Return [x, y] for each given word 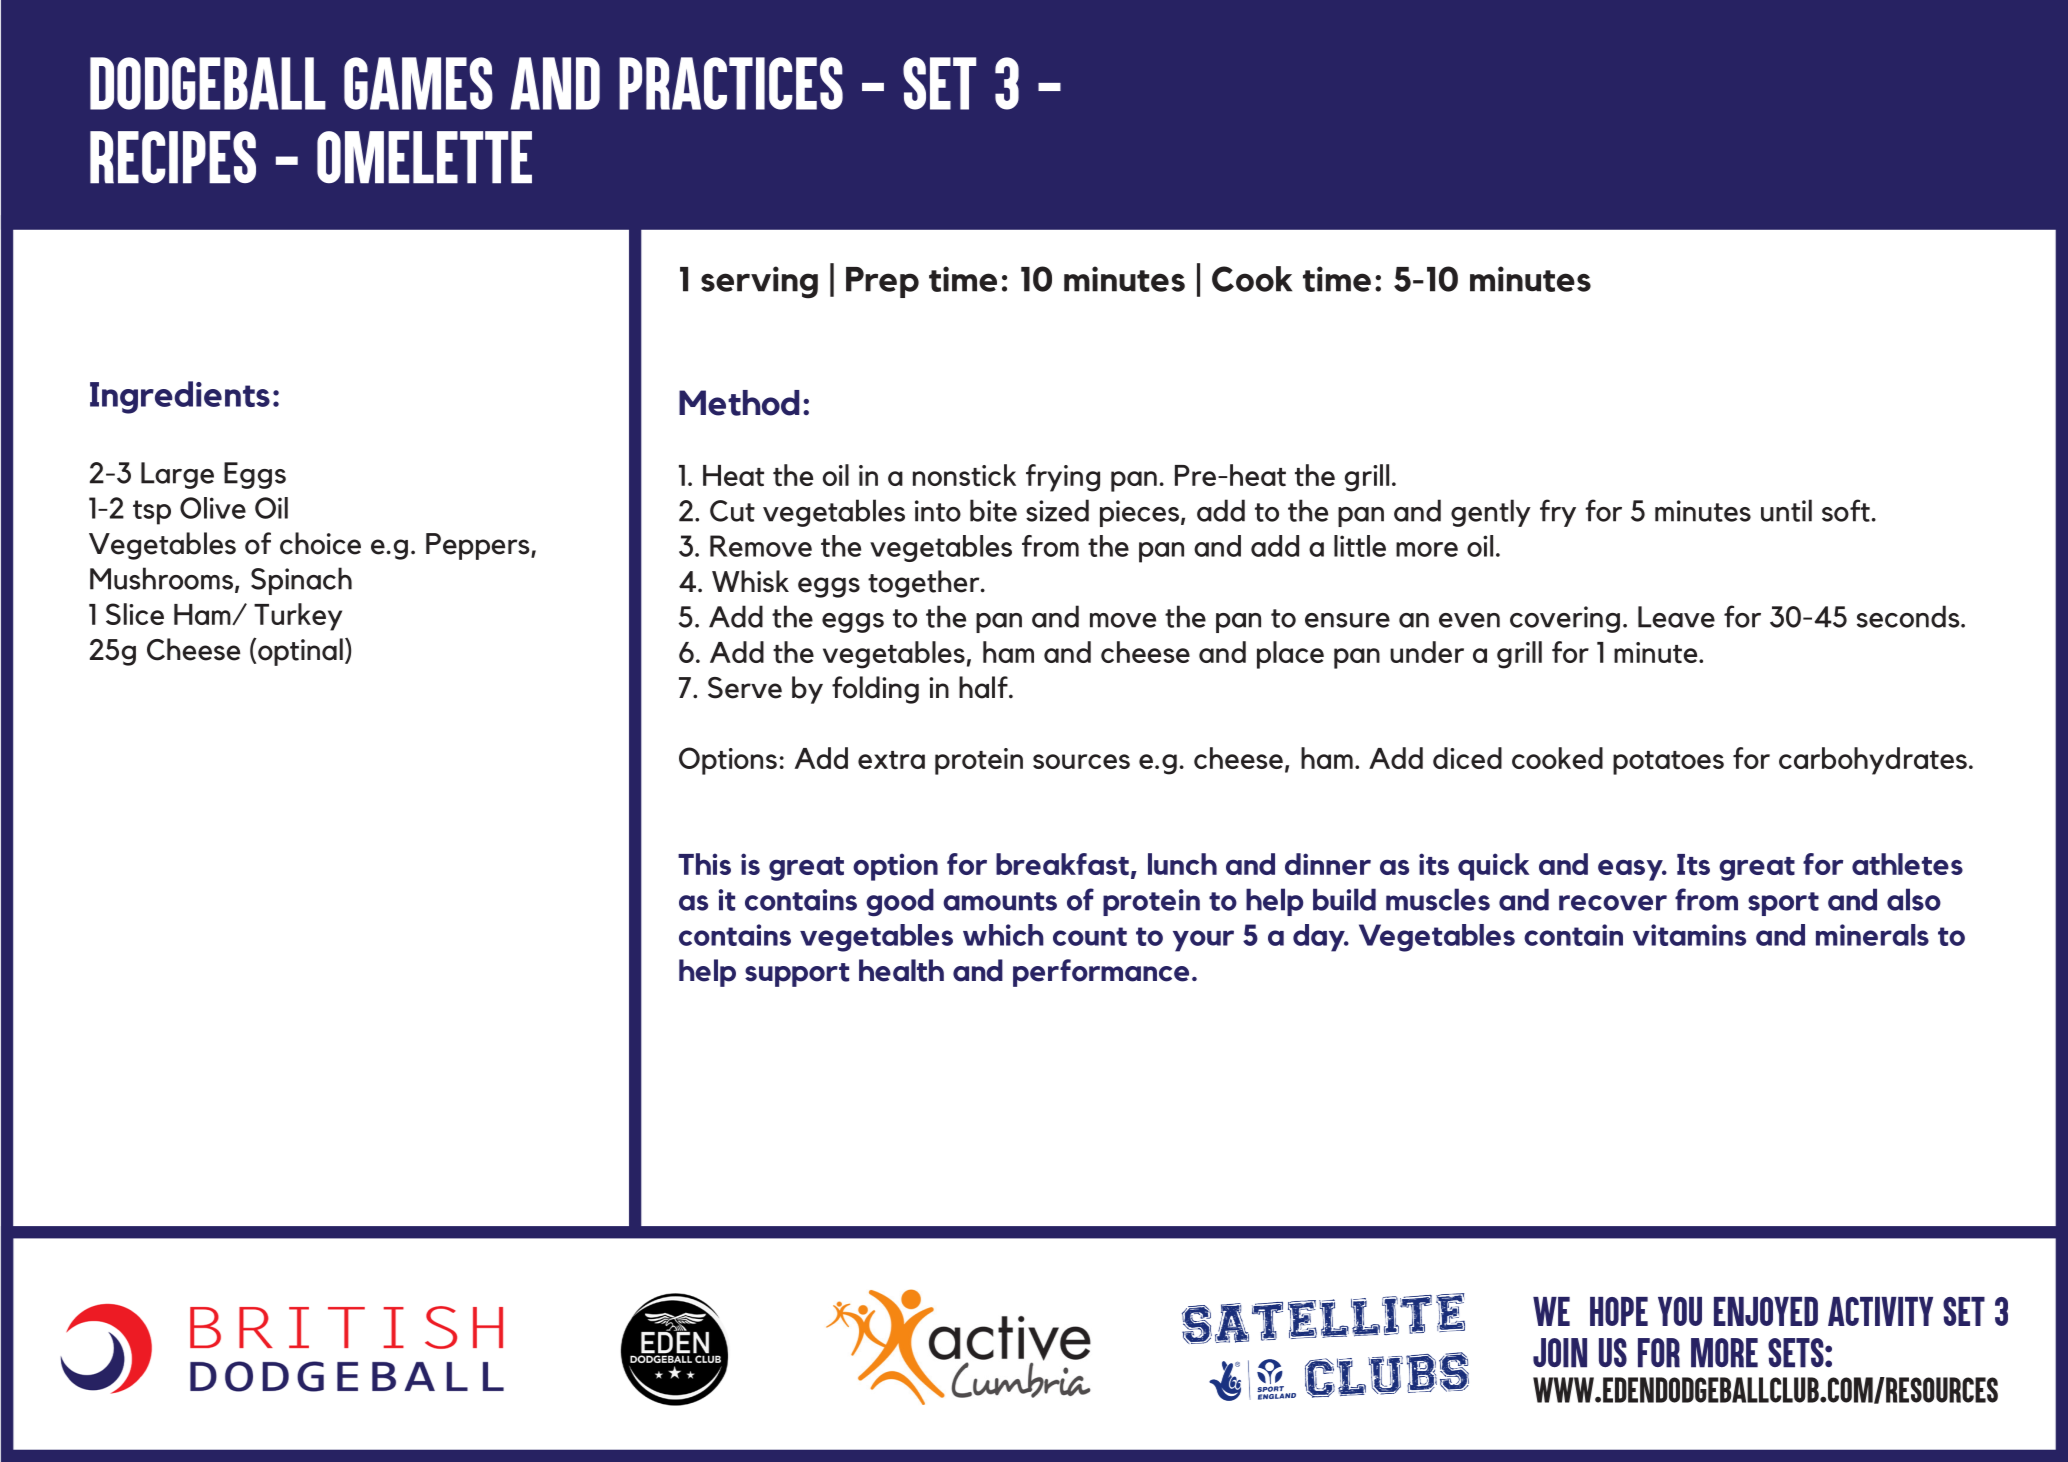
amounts [1000, 901]
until [1786, 510]
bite [993, 510]
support [797, 975]
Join [1560, 1353]
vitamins [1689, 935]
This [704, 864]
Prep [882, 282]
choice [320, 543]
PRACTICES [731, 83]
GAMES [418, 83]
